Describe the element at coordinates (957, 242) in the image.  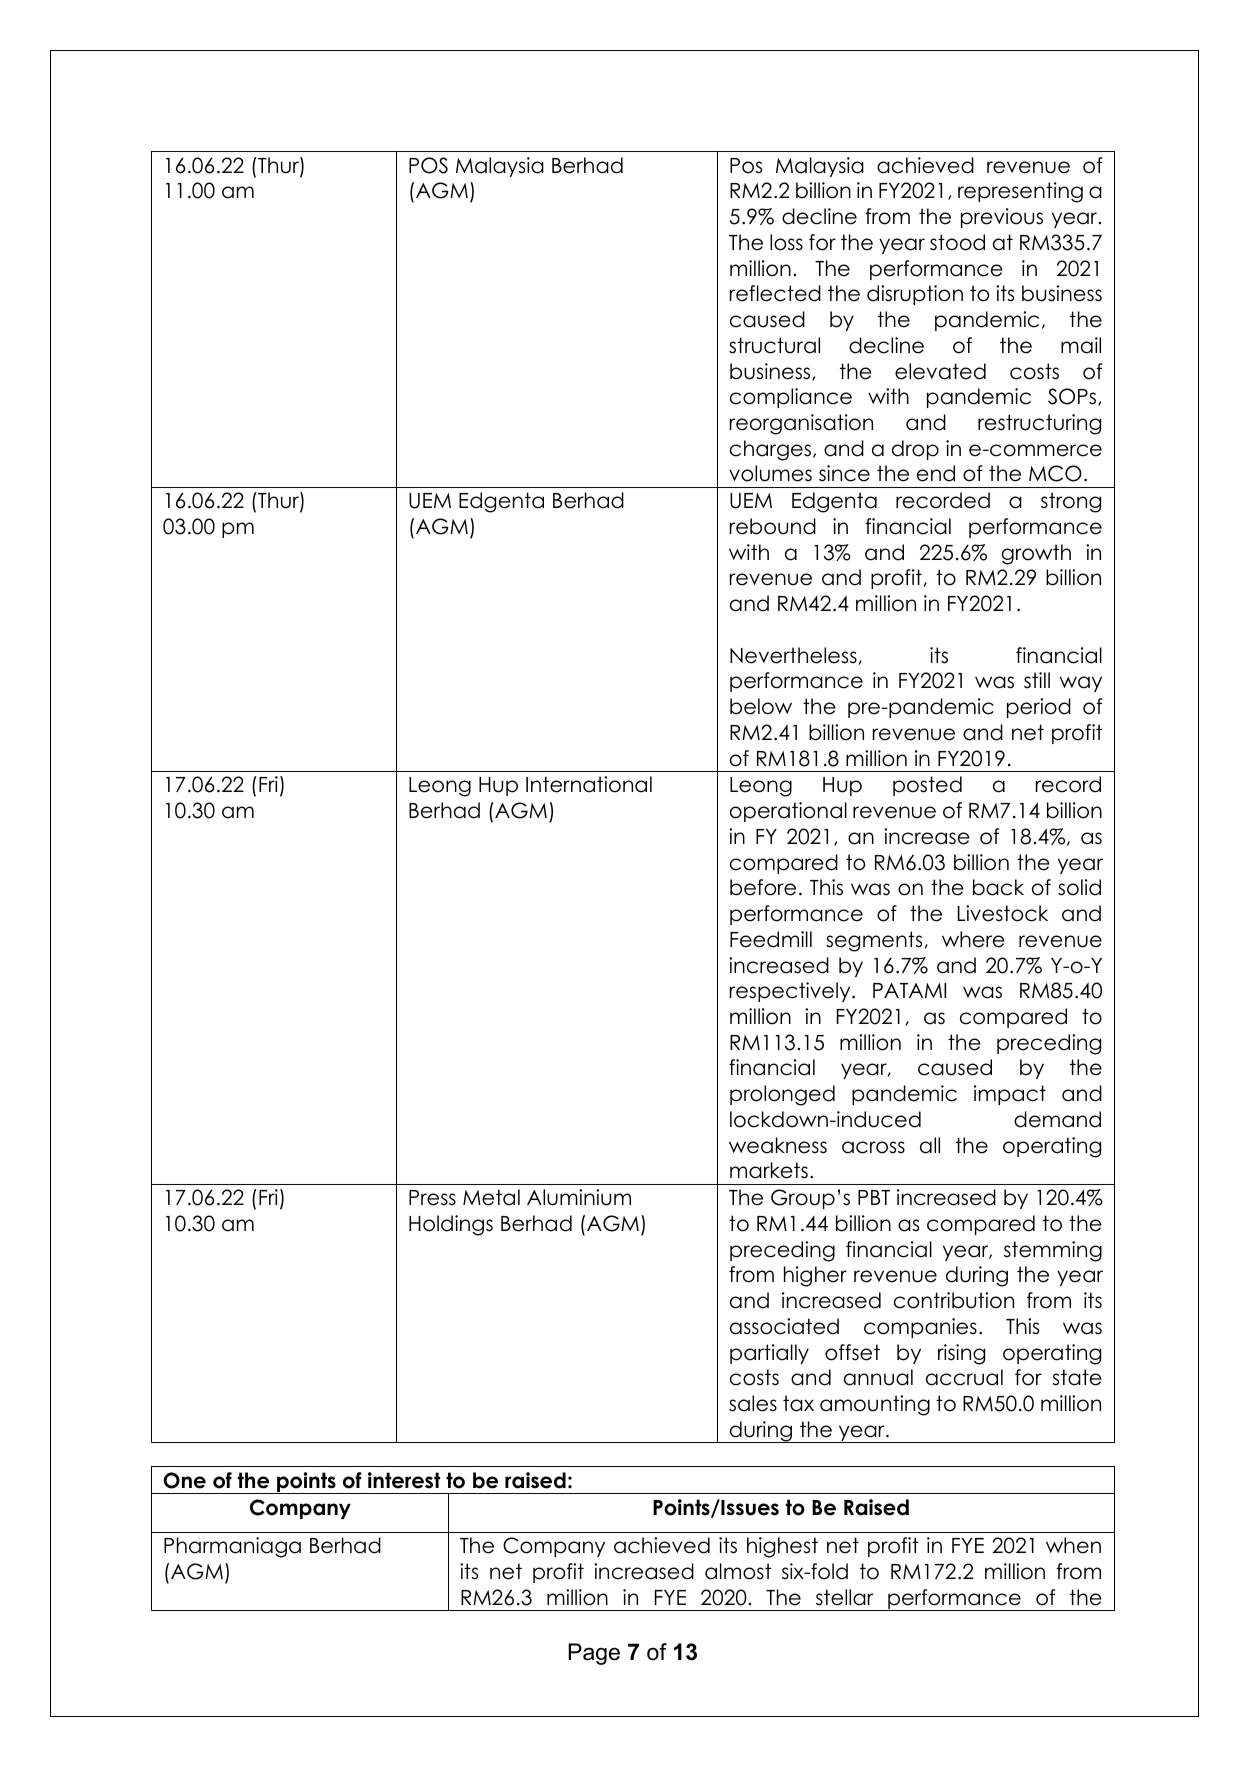
I see `stood` at that location.
